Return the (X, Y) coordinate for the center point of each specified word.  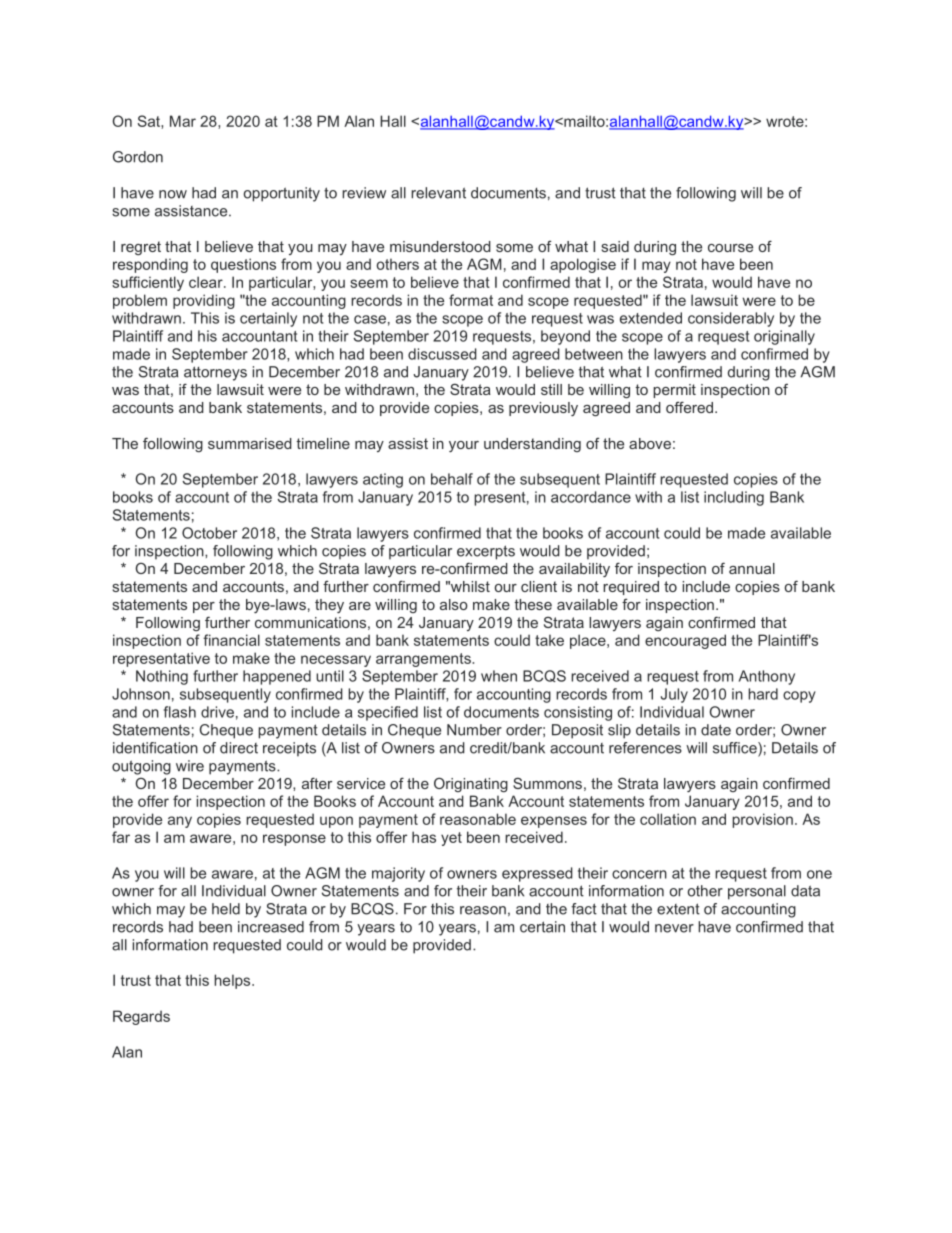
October (209, 533)
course (730, 248)
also (454, 604)
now (173, 194)
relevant (438, 193)
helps (233, 981)
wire (190, 766)
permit (674, 391)
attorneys (215, 373)
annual (752, 568)
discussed (442, 354)
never (674, 928)
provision (762, 820)
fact (584, 909)
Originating (471, 784)
